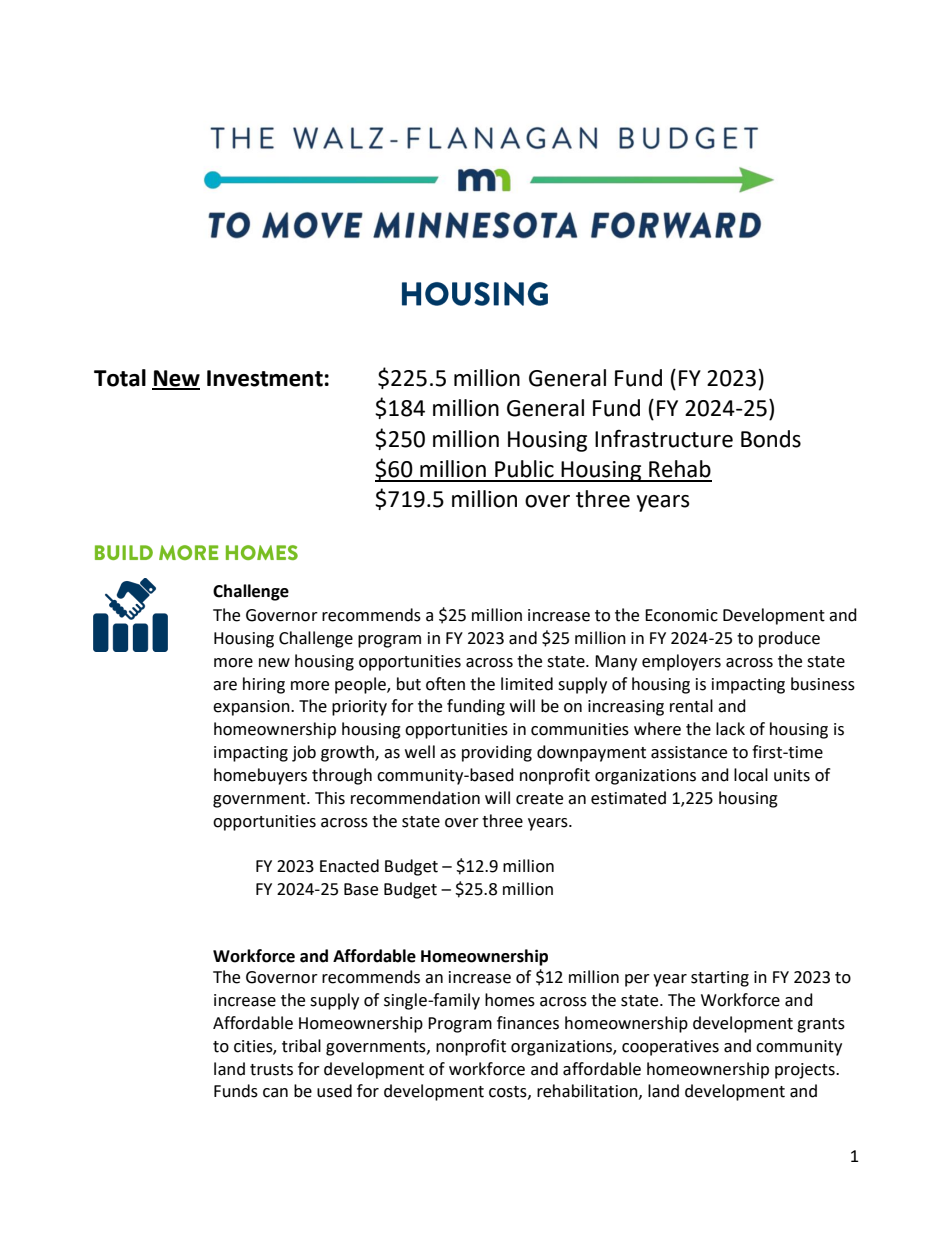 The width and height of the screenshot is (952, 1233). Describe the element at coordinates (265, 378) in the screenshot. I see `Investment` at that location.
